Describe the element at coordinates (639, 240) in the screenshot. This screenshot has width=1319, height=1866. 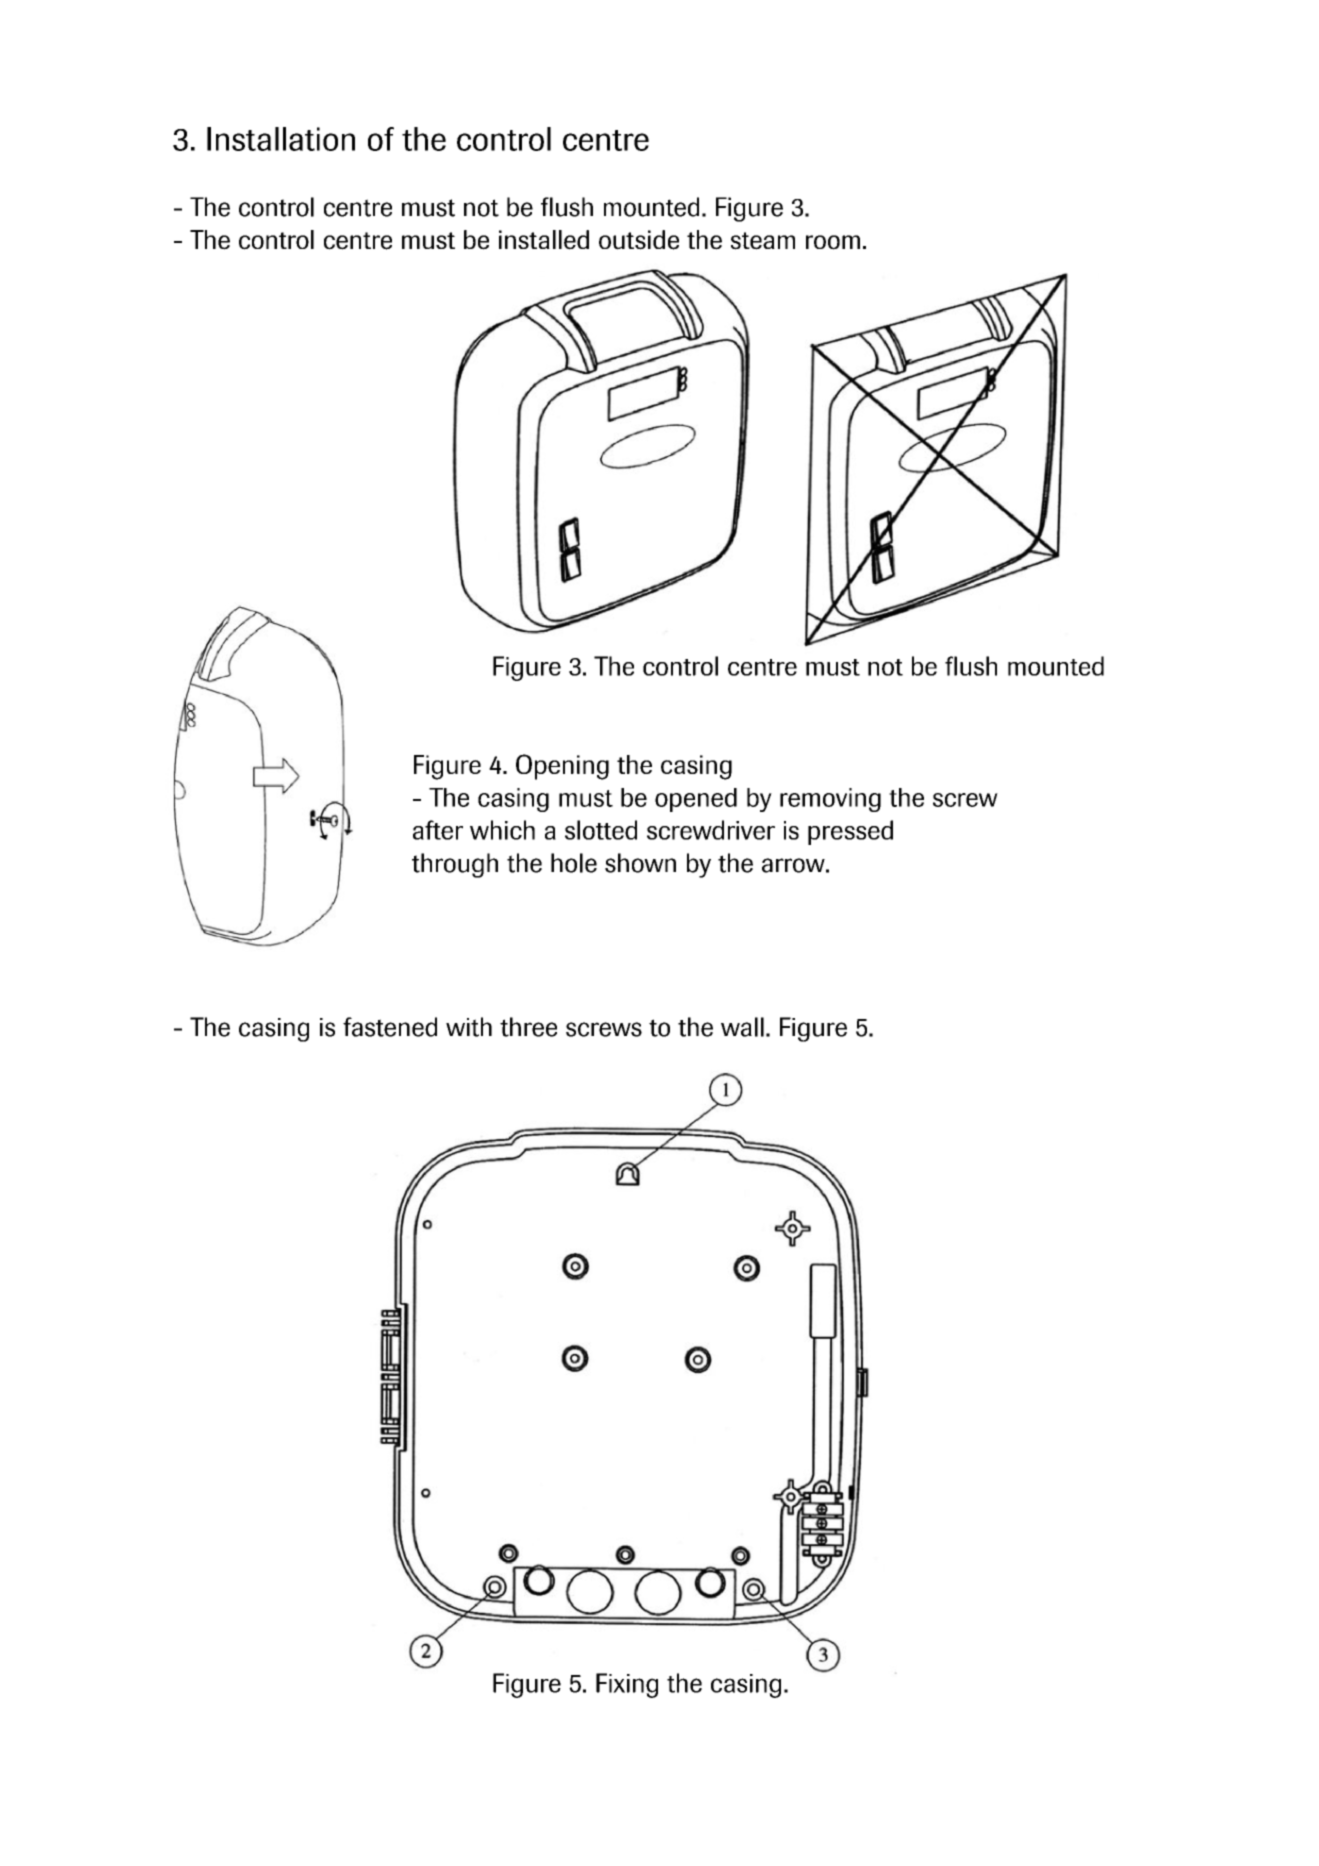
I see `outside` at that location.
